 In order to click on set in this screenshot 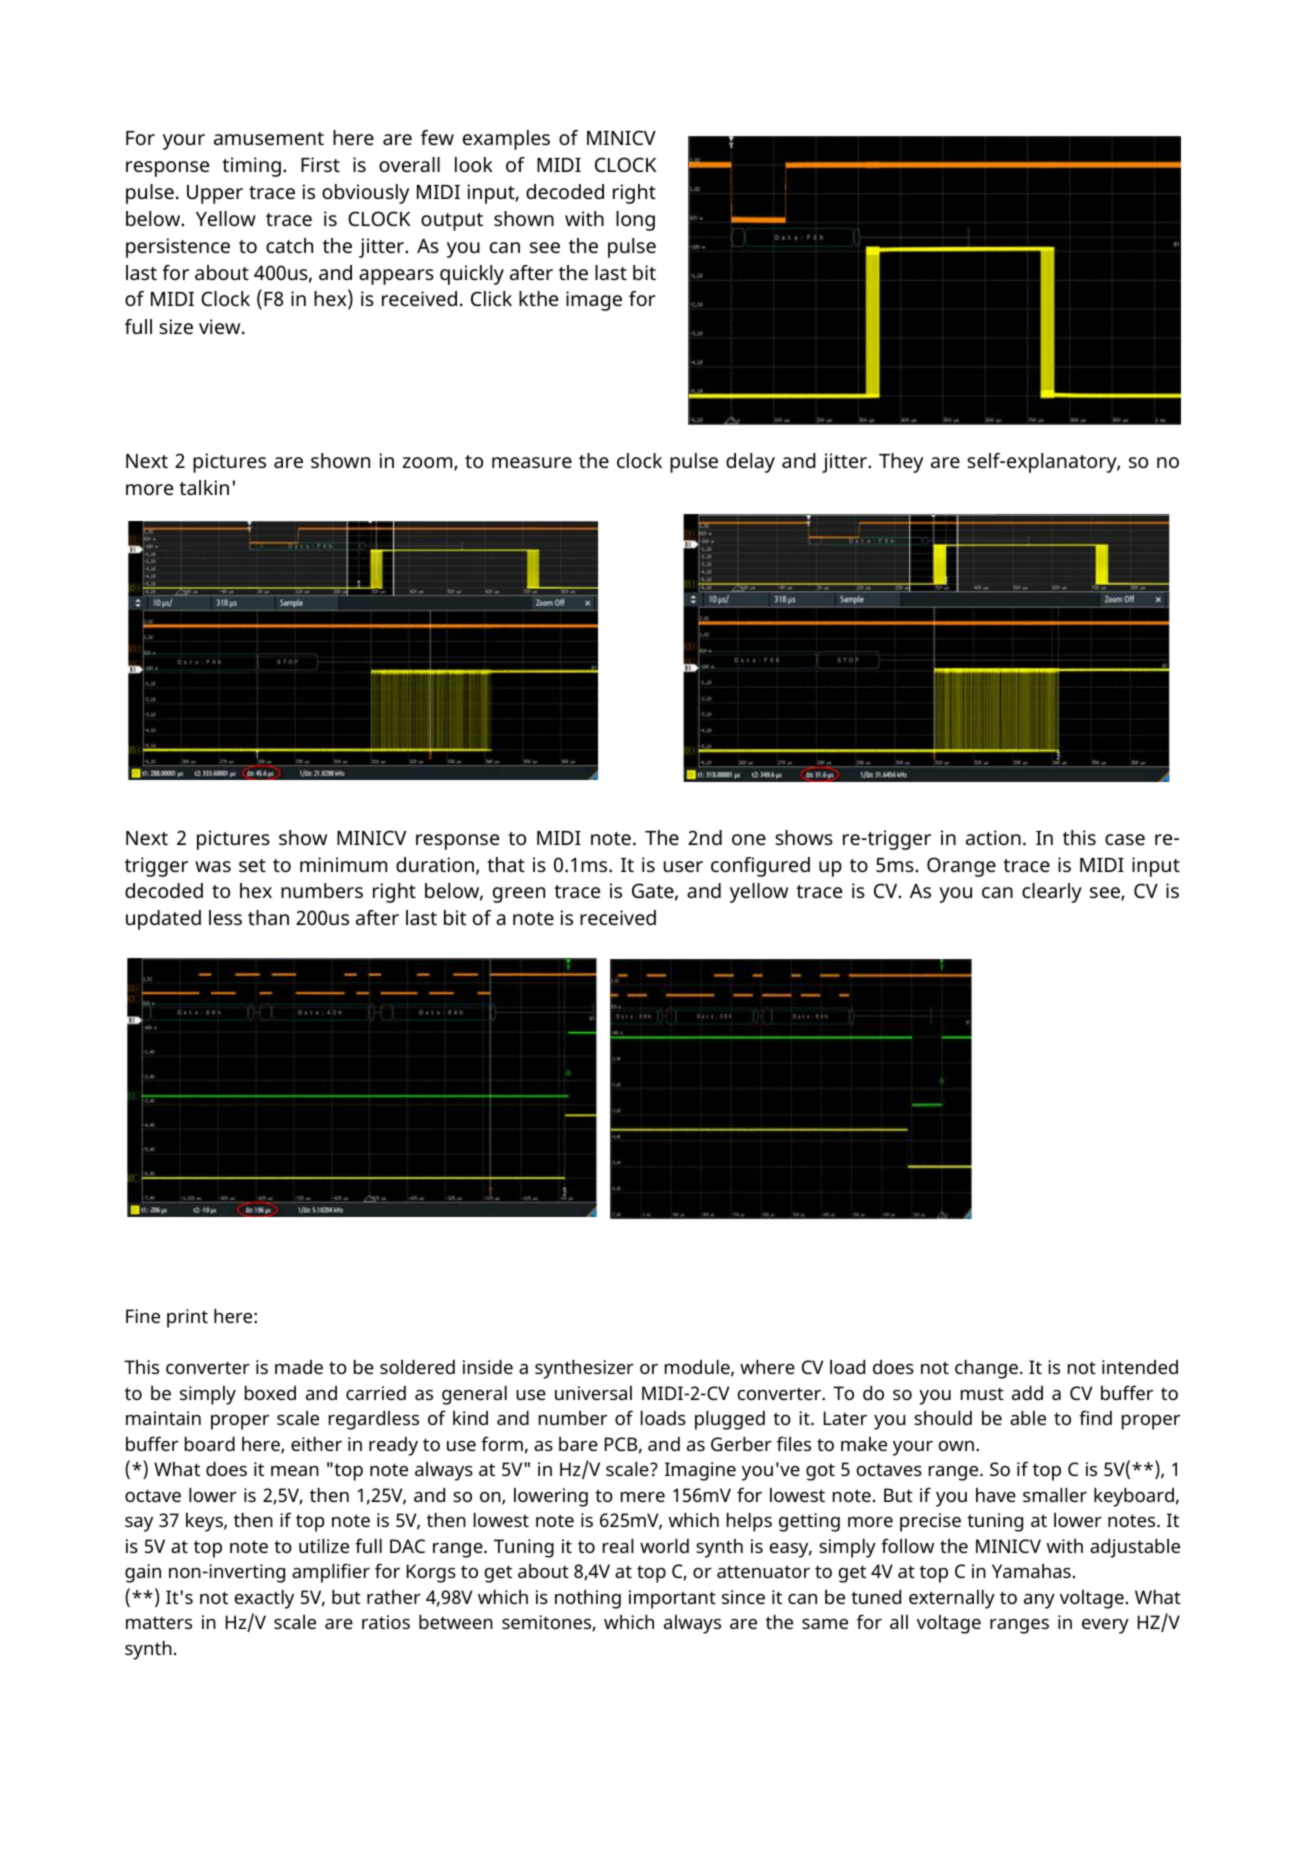, I will do `click(252, 865)`.
